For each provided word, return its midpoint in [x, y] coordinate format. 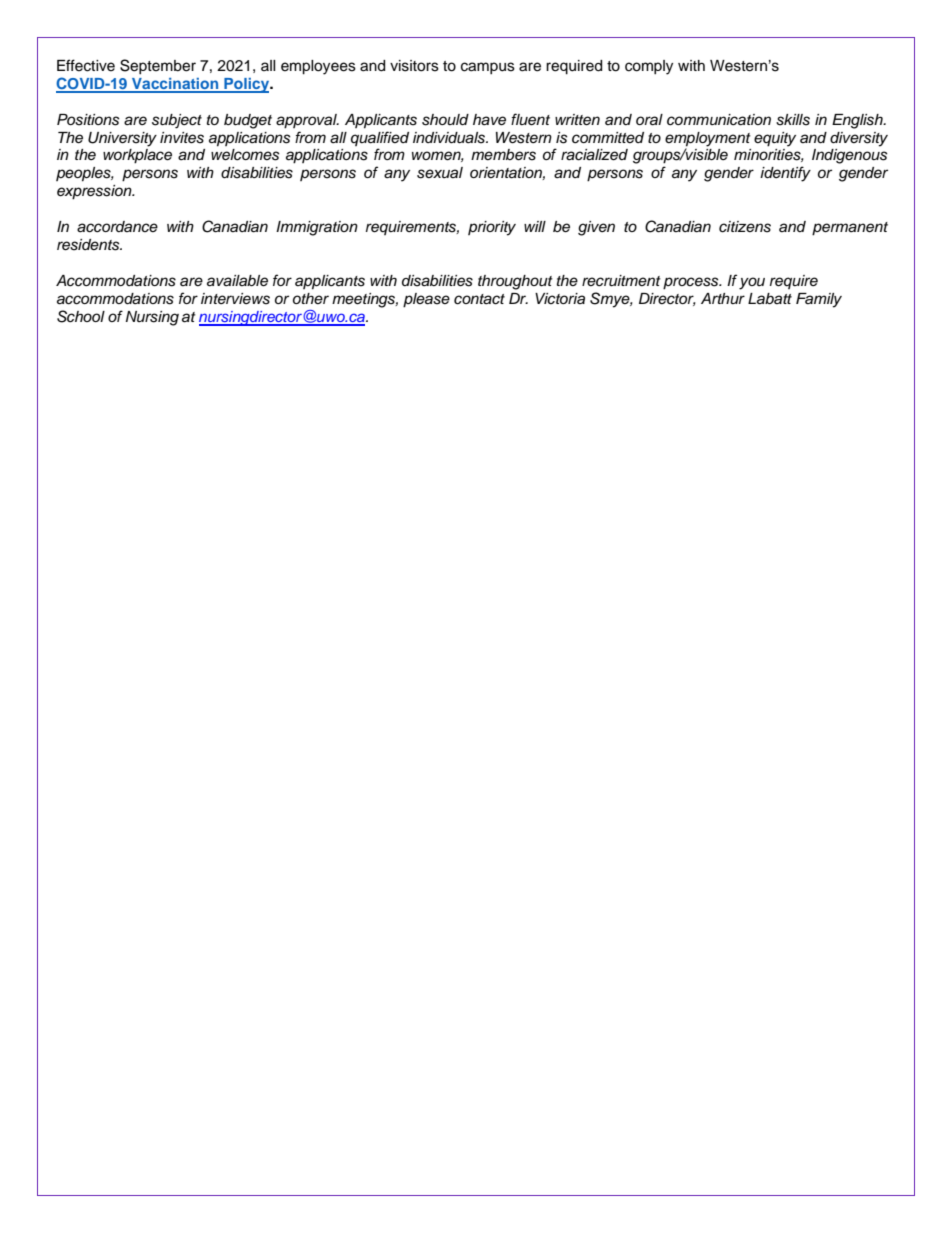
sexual [440, 173]
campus [488, 68]
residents [89, 245]
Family [819, 300]
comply [649, 67]
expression [95, 192]
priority [492, 228]
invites [182, 138]
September [158, 66]
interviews [235, 299]
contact [479, 299]
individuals [450, 138]
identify [785, 174]
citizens [745, 227]
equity [775, 139]
